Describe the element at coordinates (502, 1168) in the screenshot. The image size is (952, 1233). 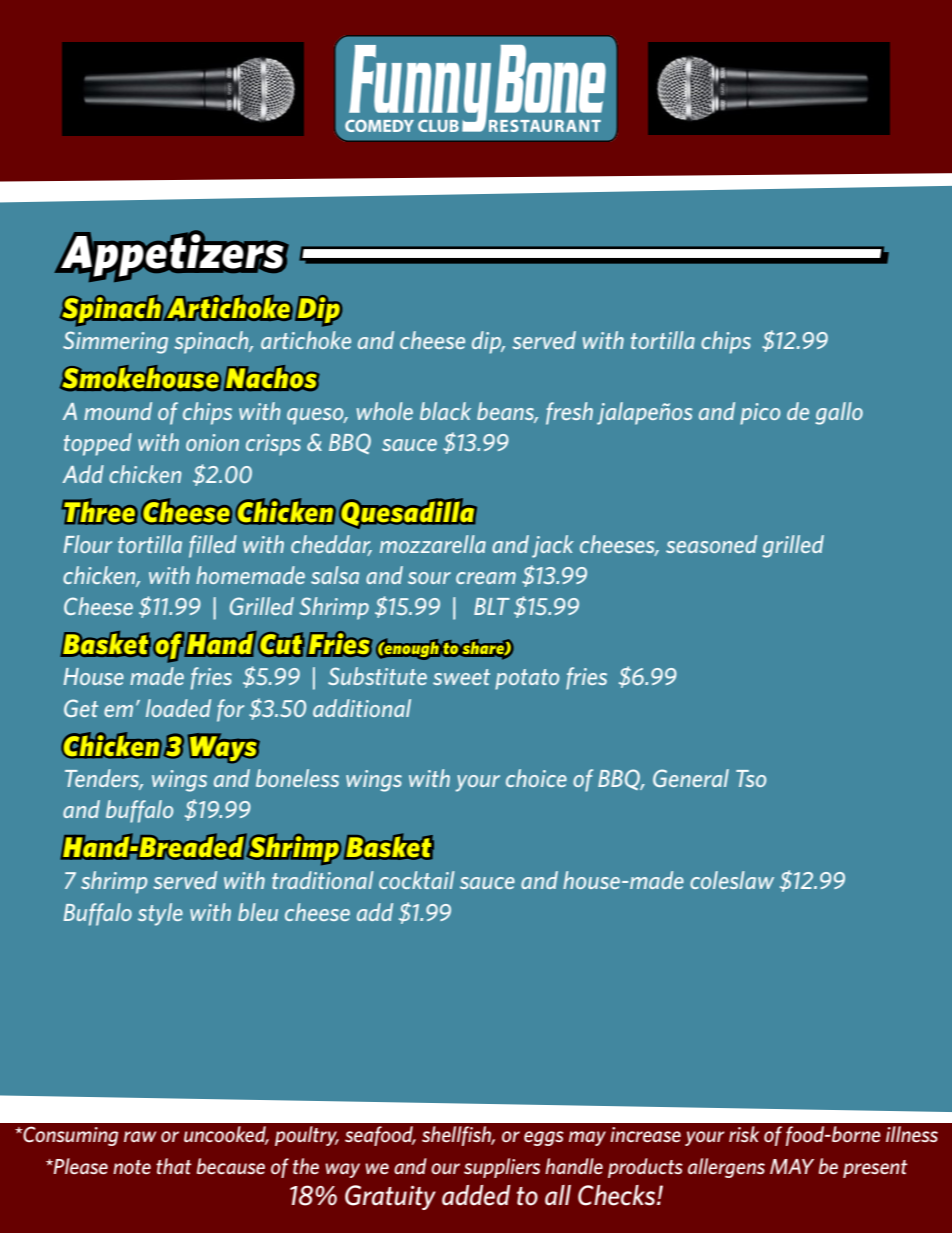
I see `suppliers` at that location.
